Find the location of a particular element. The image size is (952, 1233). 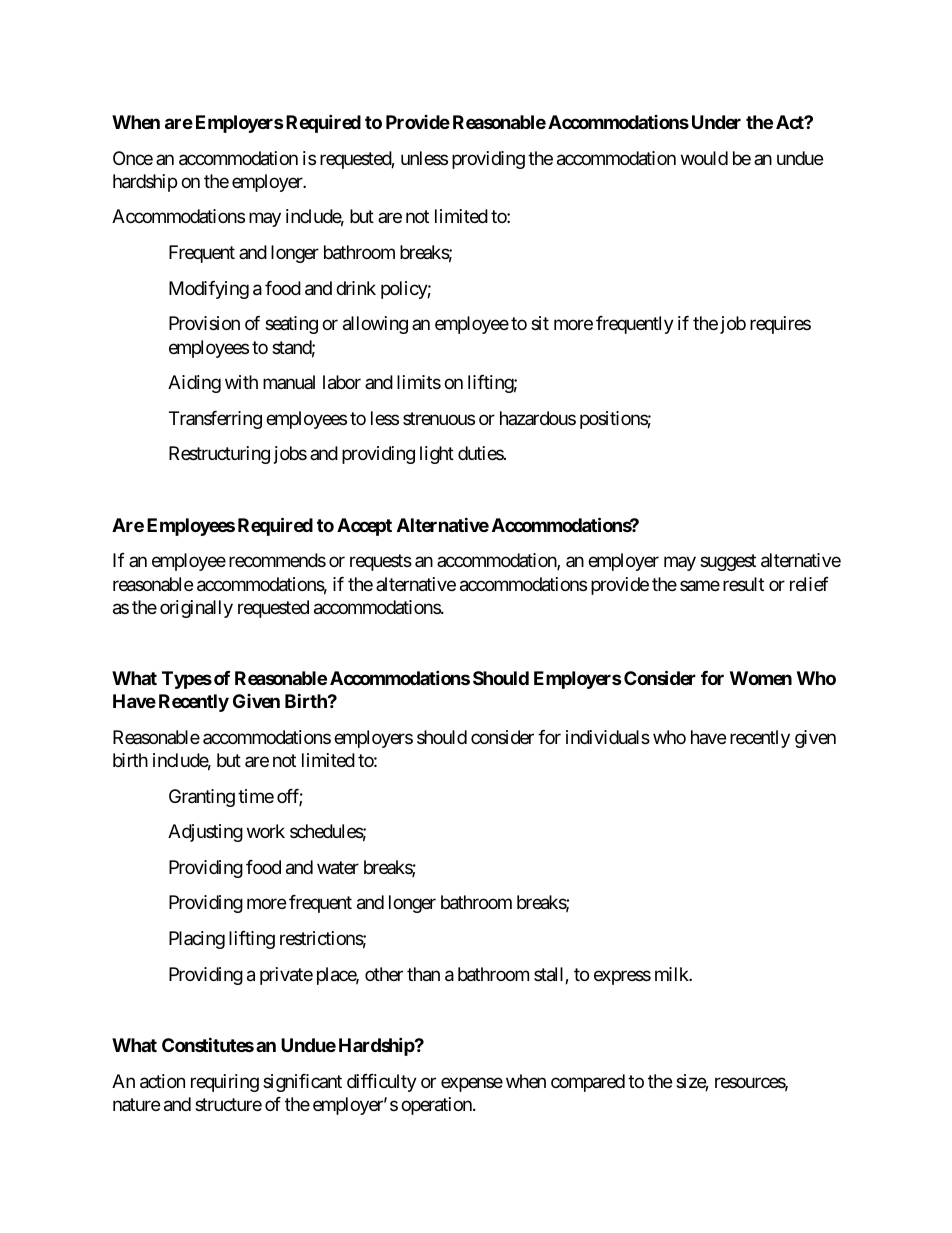

light is located at coordinates (437, 455).
